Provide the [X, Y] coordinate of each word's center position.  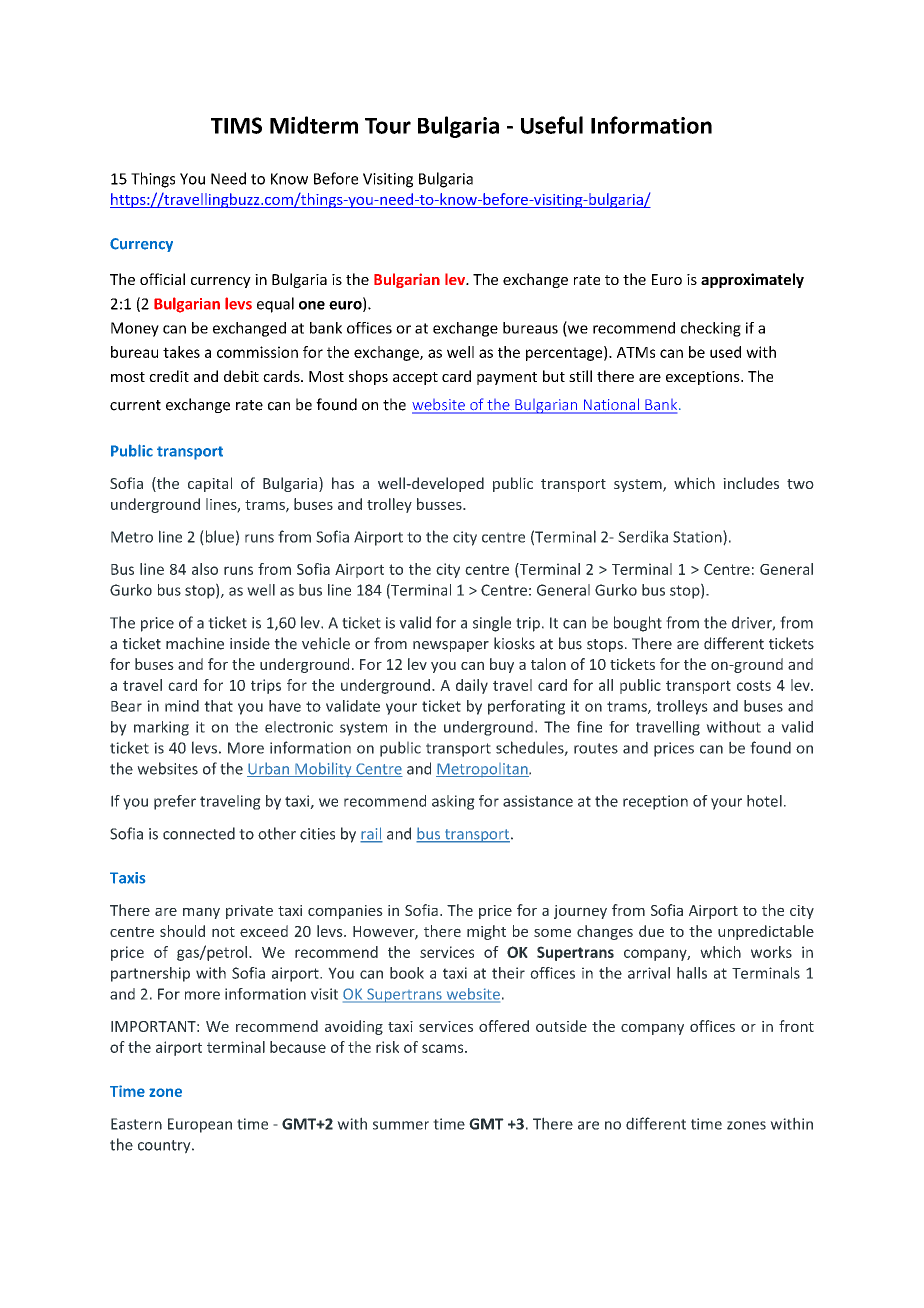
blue [218, 537]
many [201, 913]
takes [181, 352]
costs [754, 685]
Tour [388, 126]
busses [440, 504]
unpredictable [766, 932]
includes [751, 483]
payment [507, 378]
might [486, 932]
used [725, 352]
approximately [752, 280]
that [218, 706]
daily [472, 686]
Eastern [136, 1124]
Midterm [314, 125]
